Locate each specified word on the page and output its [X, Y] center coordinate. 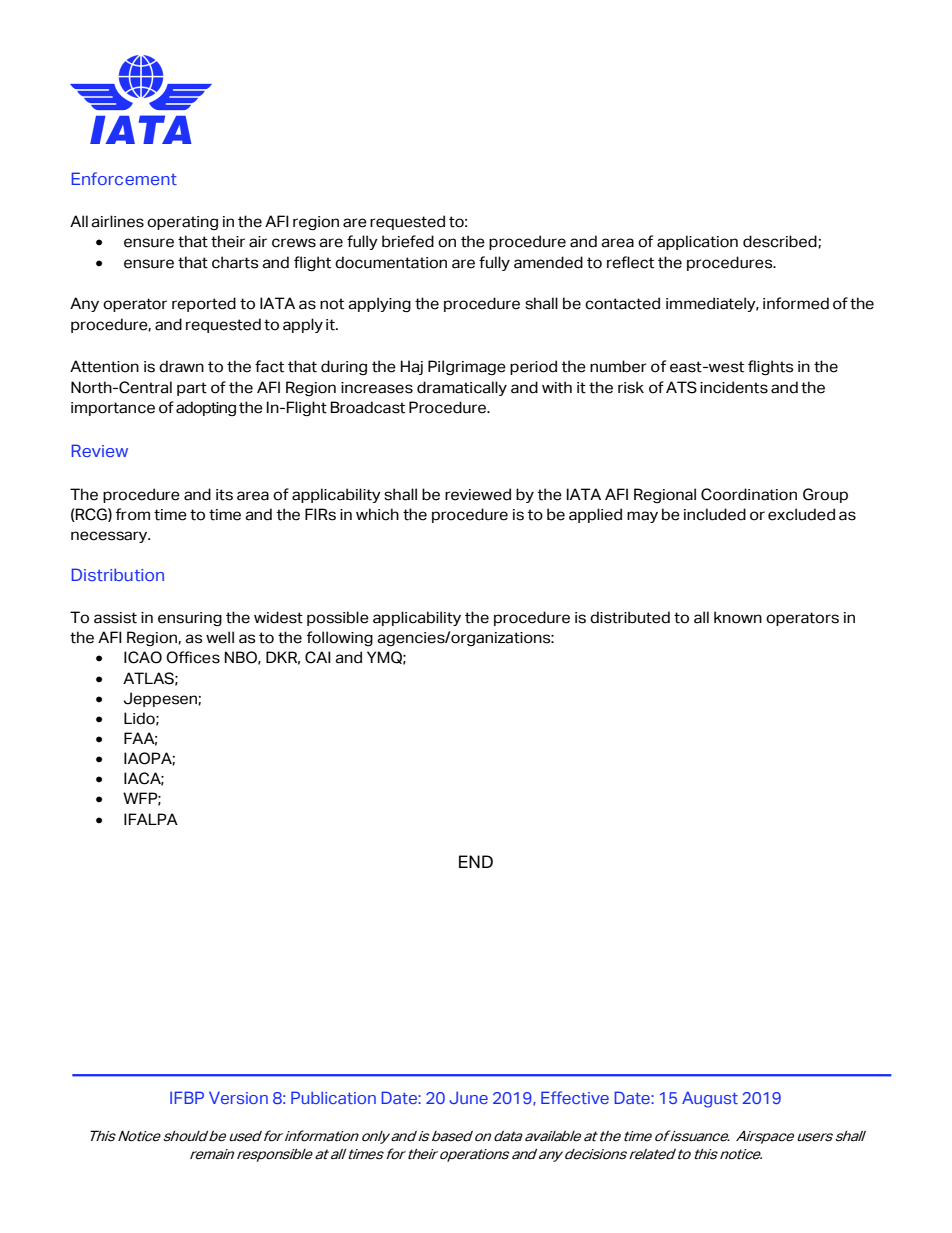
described [781, 241]
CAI [318, 657]
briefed [408, 241]
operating [182, 223]
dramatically [462, 388]
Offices [193, 657]
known [738, 617]
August [710, 1099]
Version [238, 1097]
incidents [734, 387]
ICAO [143, 657]
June [468, 1097]
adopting [206, 408]
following [340, 639]
